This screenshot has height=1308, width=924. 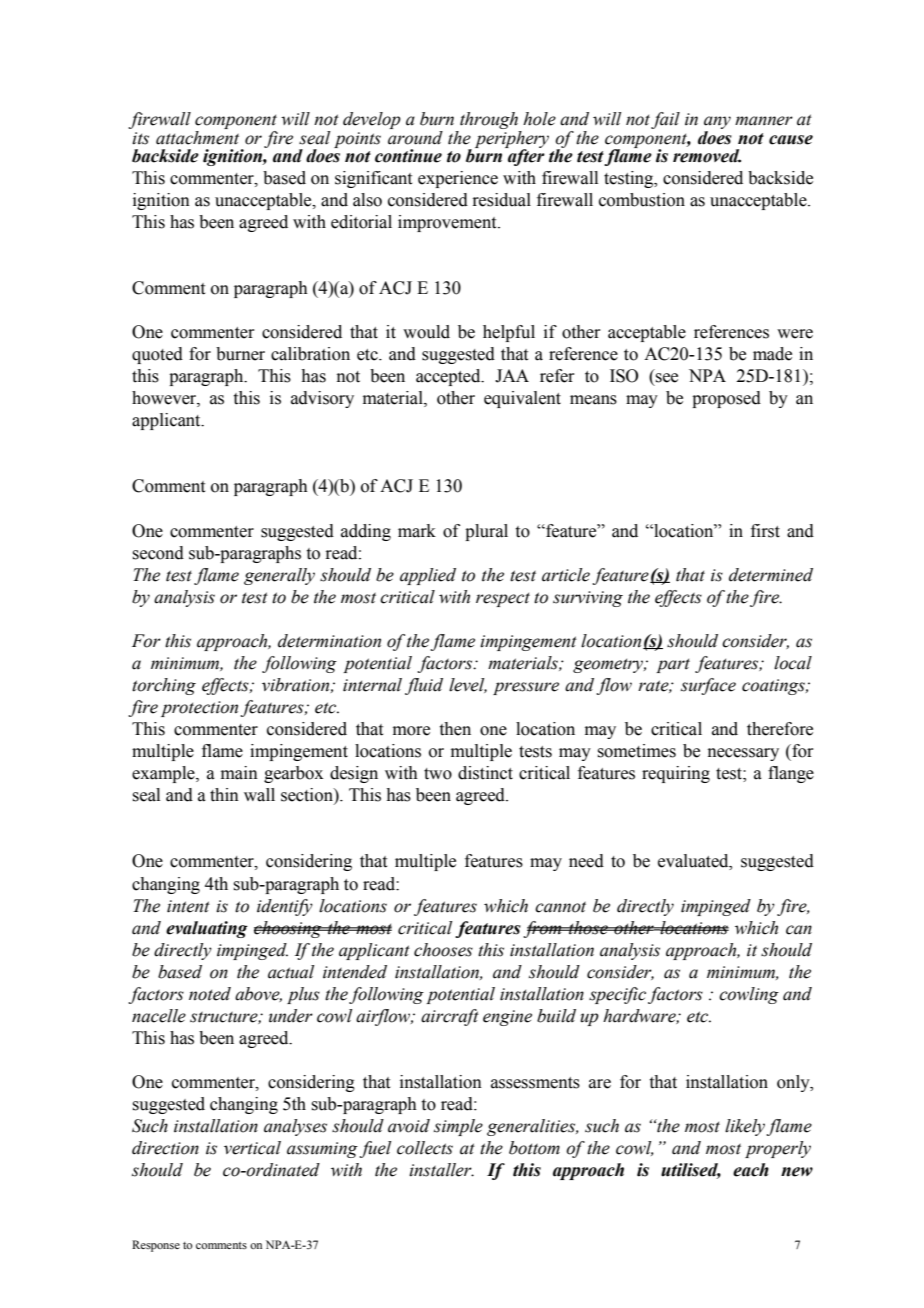 What do you see at coordinates (707, 156) in the screenshot?
I see `removed` at bounding box center [707, 156].
